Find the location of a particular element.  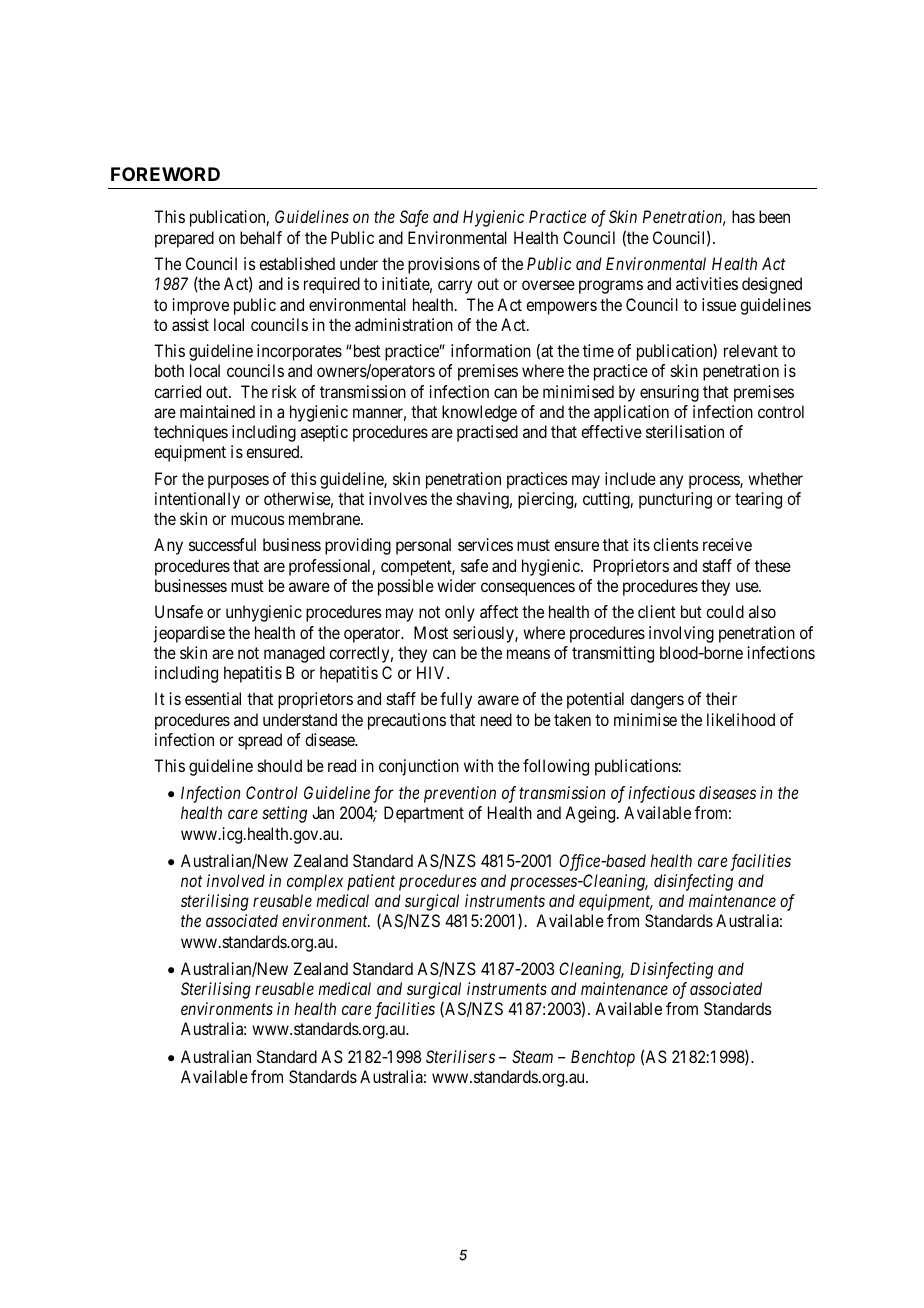

involved is located at coordinates (236, 880).
